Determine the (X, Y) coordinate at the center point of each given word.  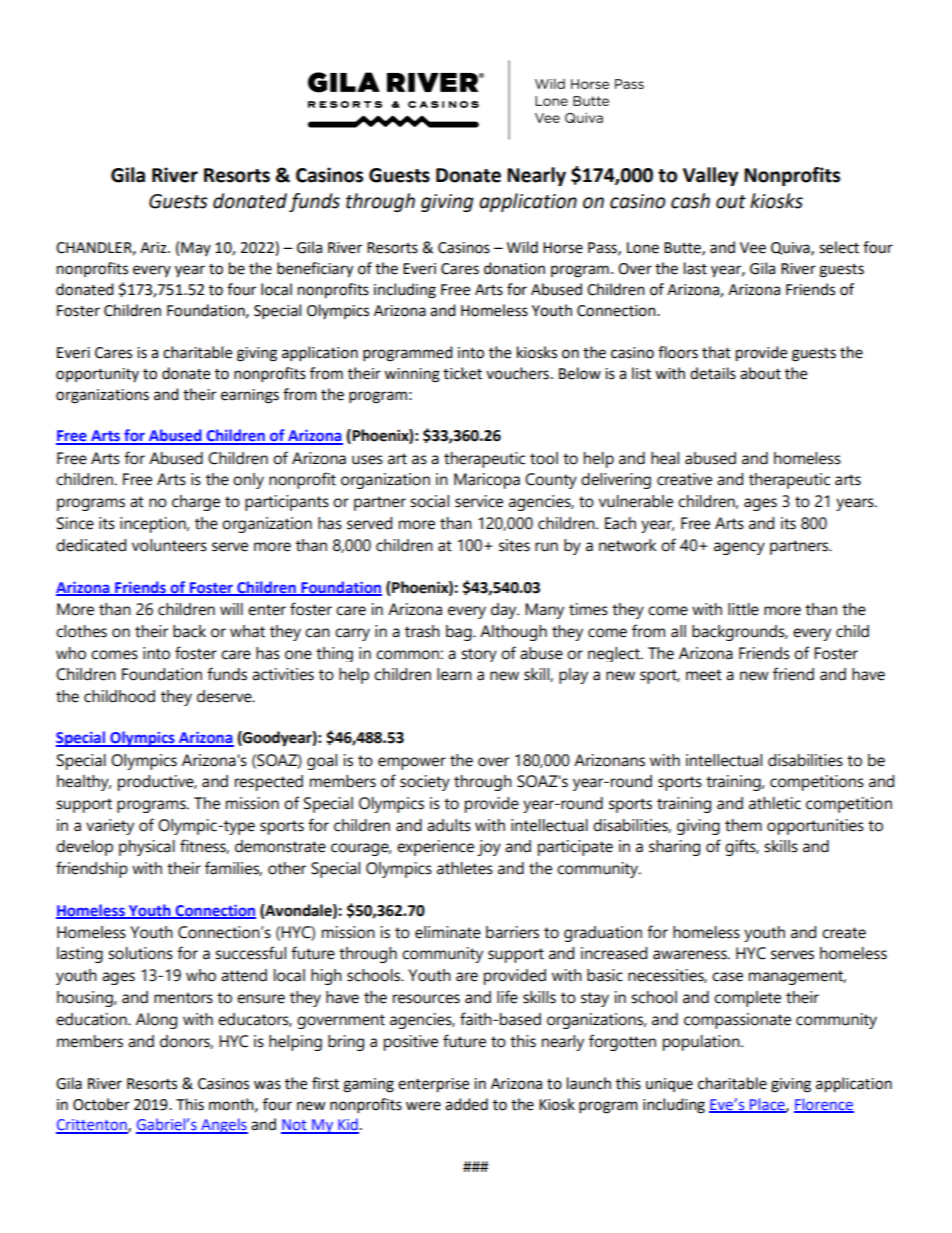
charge (196, 503)
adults (449, 825)
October (101, 1104)
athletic (775, 803)
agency (739, 548)
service (479, 501)
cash (690, 201)
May (196, 249)
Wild (522, 247)
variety (110, 827)
